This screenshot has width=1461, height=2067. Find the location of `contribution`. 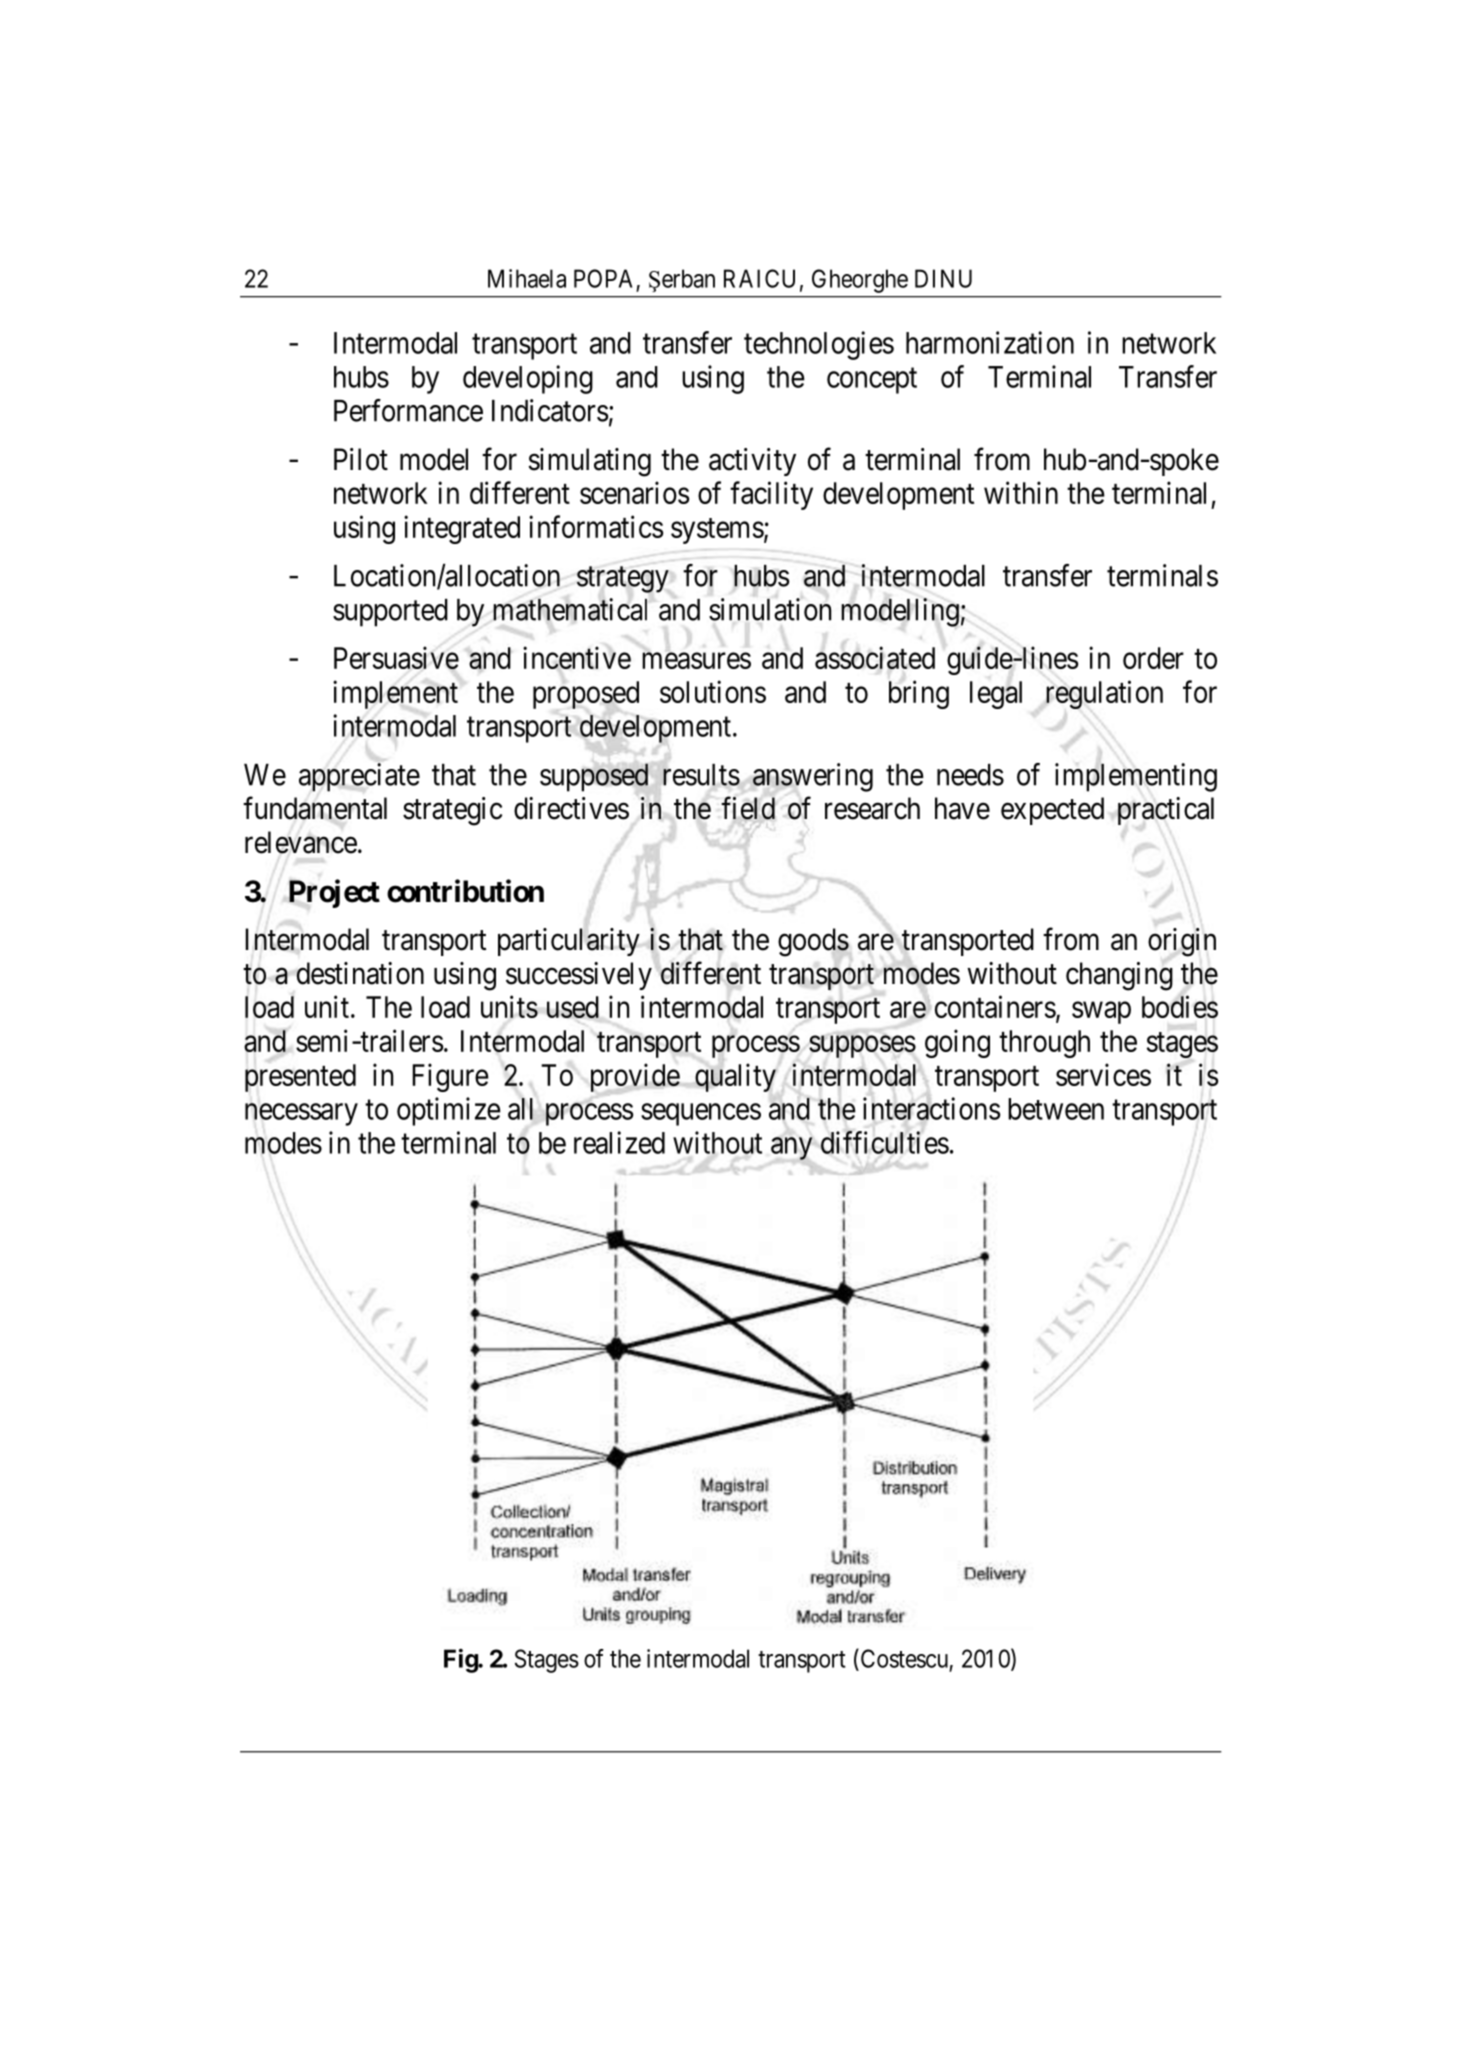

contribution is located at coordinates (465, 891).
